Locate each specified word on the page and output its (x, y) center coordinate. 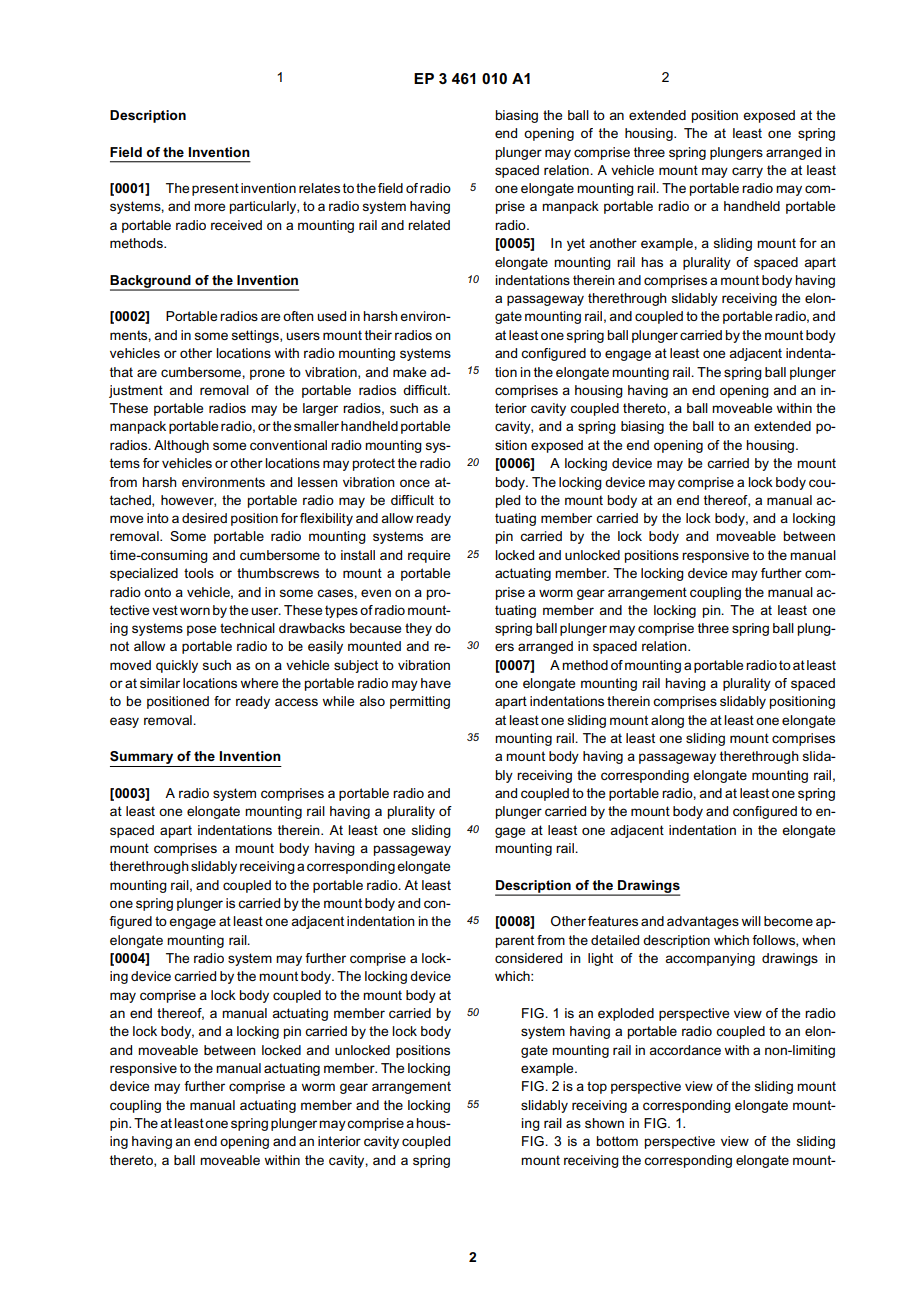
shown (604, 1123)
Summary (143, 759)
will (751, 921)
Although (181, 446)
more (209, 207)
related (429, 225)
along (667, 721)
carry (747, 172)
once (415, 483)
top (597, 1087)
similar (160, 683)
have (436, 683)
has (652, 262)
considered (528, 958)
